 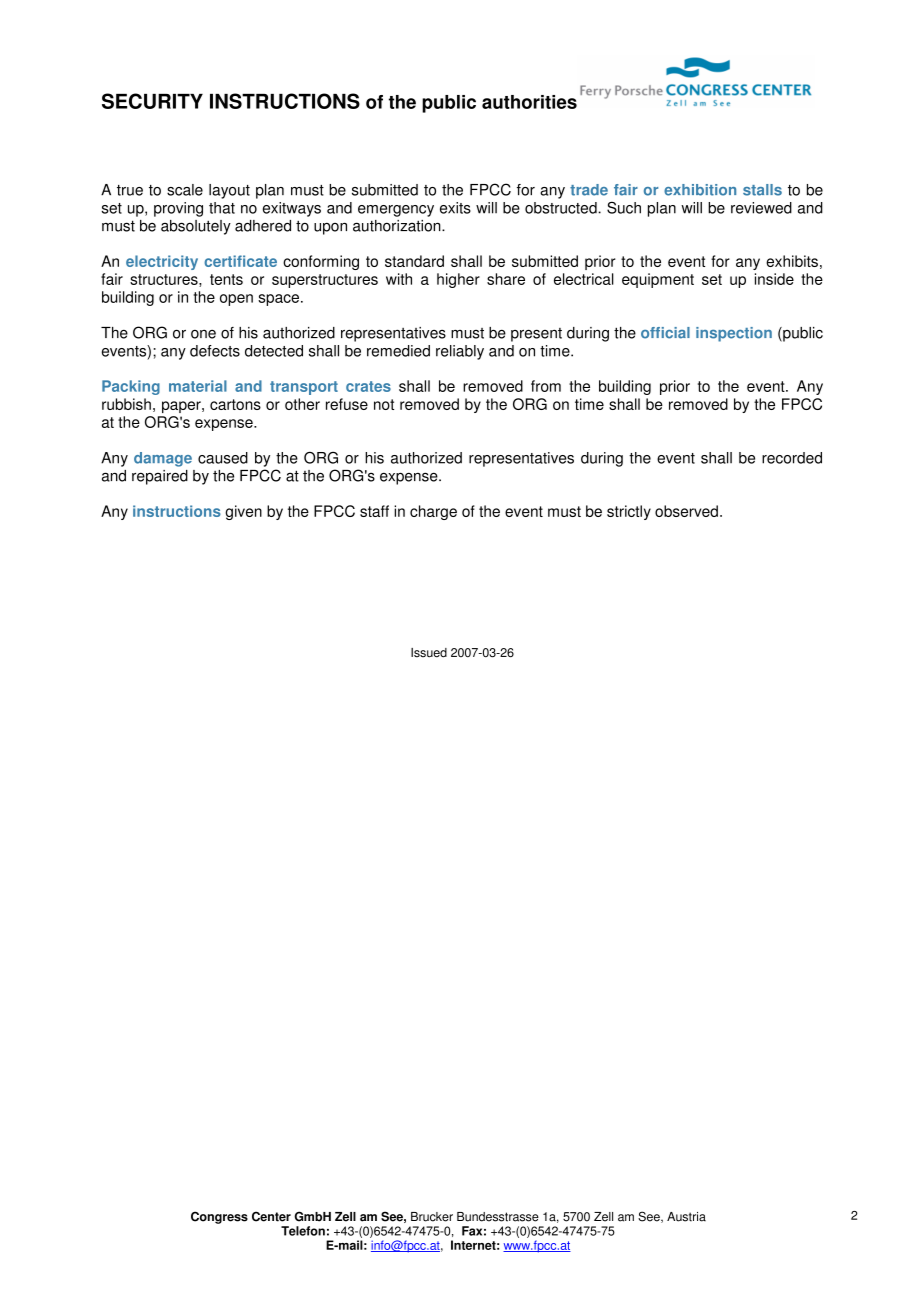 I want to click on authorities, so click(x=529, y=102).
